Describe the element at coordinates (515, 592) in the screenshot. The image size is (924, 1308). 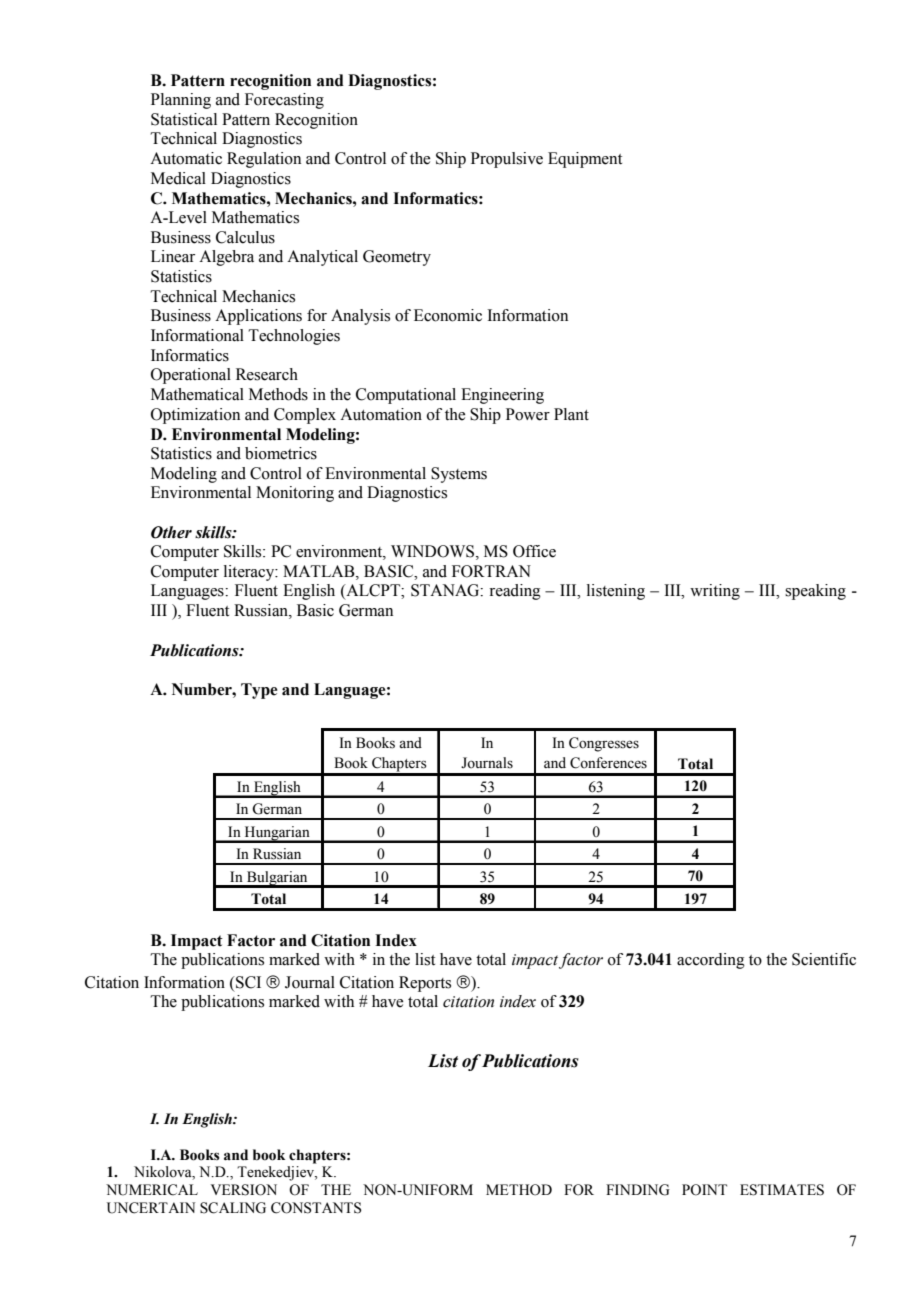
I see `reading` at that location.
